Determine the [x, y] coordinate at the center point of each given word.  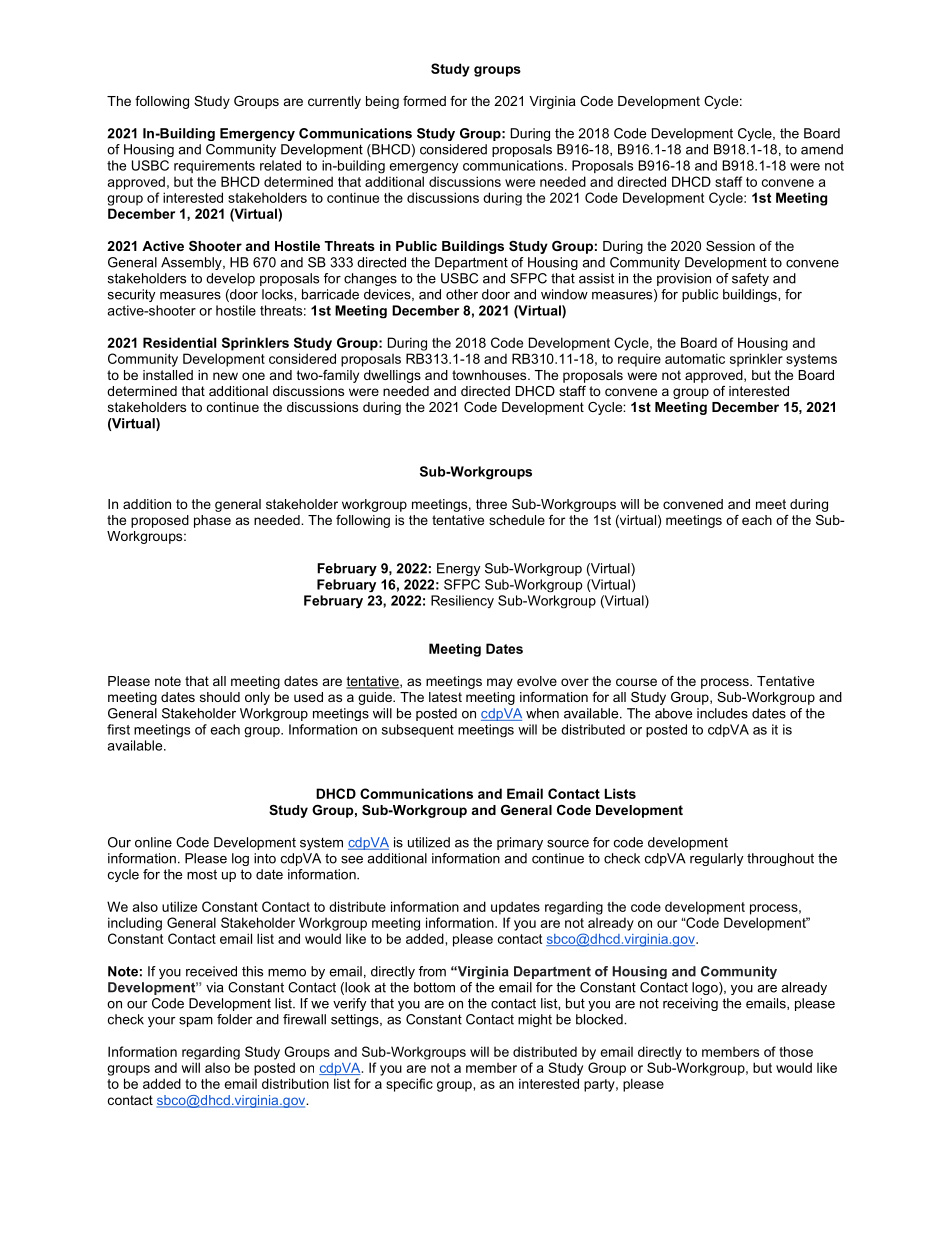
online [153, 842]
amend [822, 149]
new [225, 376]
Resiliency [462, 601]
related [280, 165]
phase [212, 521]
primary [520, 843]
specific [409, 1085]
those [796, 1051]
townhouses [490, 375]
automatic [695, 358]
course [636, 682]
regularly [716, 859]
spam [196, 1022]
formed [424, 101]
